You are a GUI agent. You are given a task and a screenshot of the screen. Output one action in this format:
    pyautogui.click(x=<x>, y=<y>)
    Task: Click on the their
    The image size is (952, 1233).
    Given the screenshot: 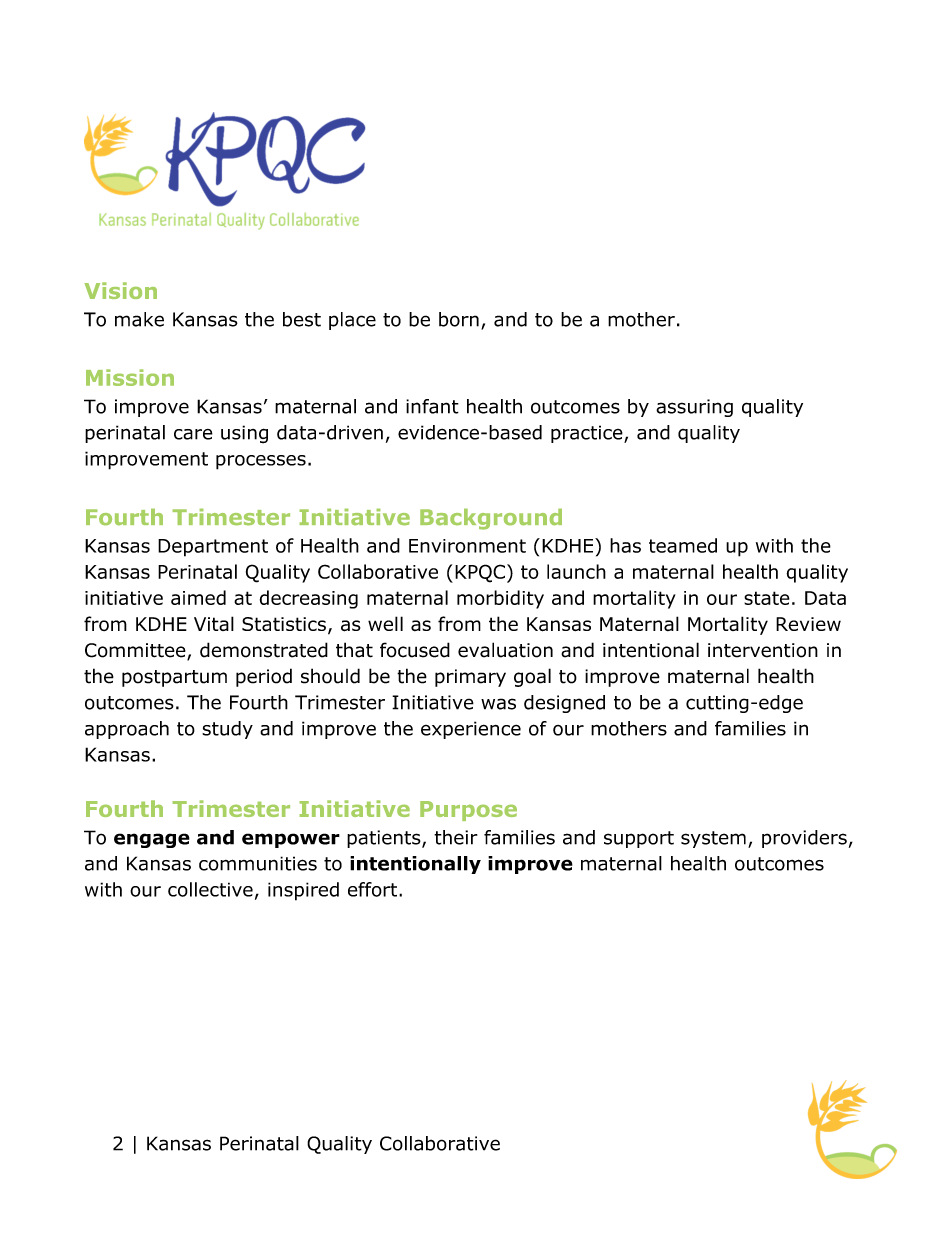 What is the action you would take?
    pyautogui.click(x=456, y=837)
